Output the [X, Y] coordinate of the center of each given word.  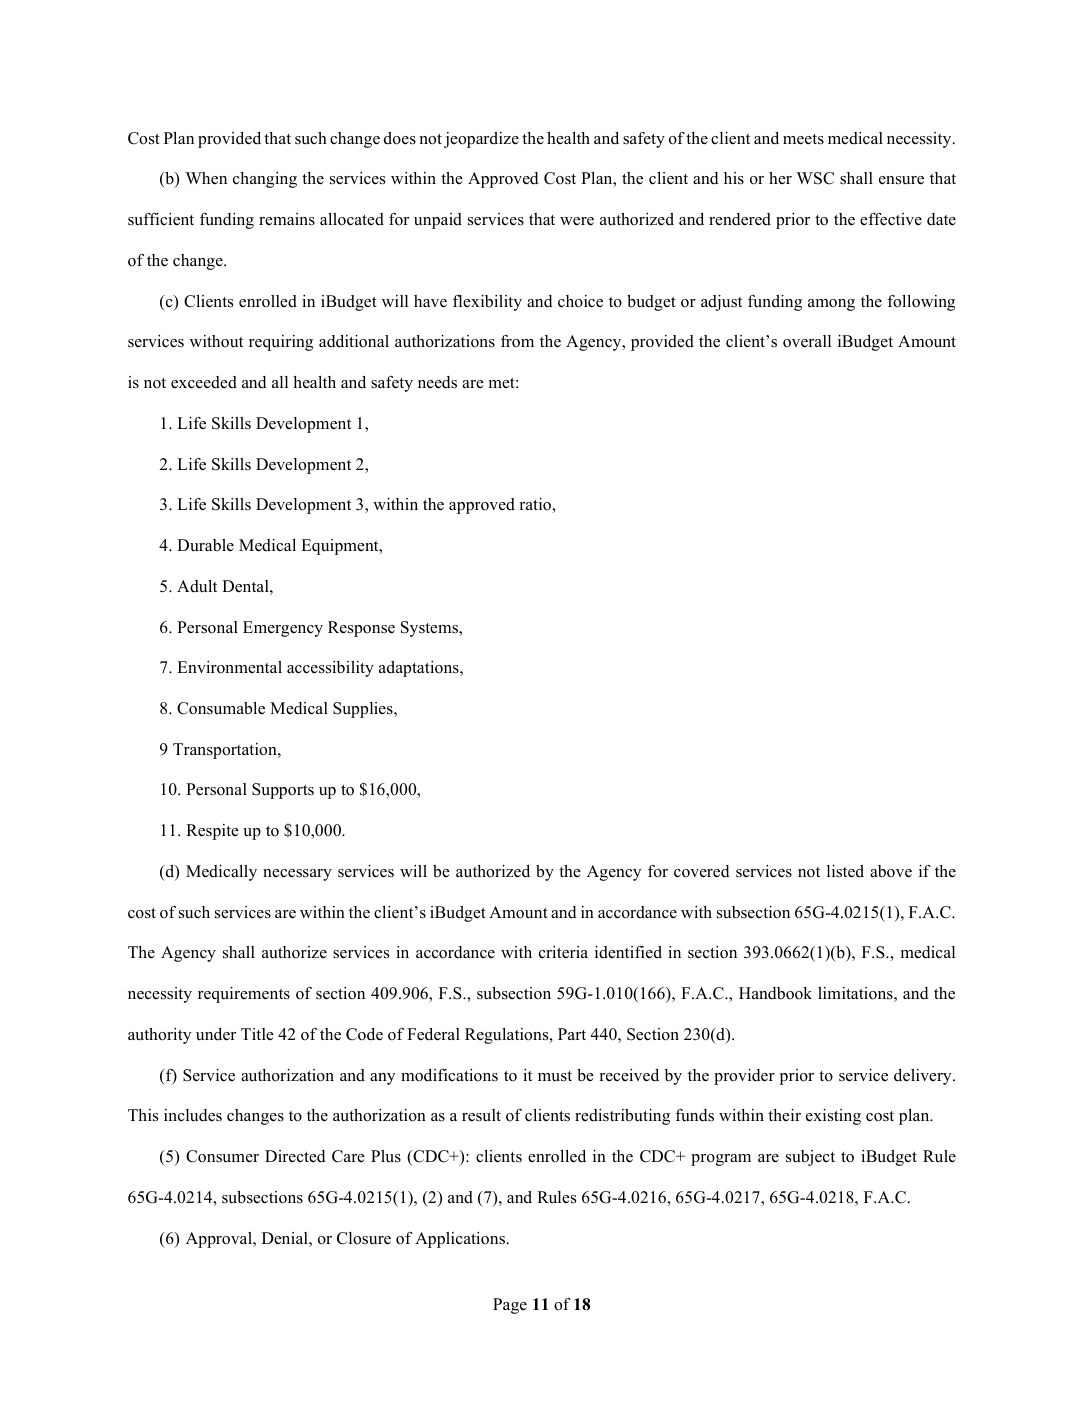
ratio [536, 504]
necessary [297, 875]
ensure [901, 180]
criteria [563, 952]
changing [265, 180]
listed [845, 871]
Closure [364, 1238]
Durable [205, 545]
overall [807, 341]
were [577, 221]
